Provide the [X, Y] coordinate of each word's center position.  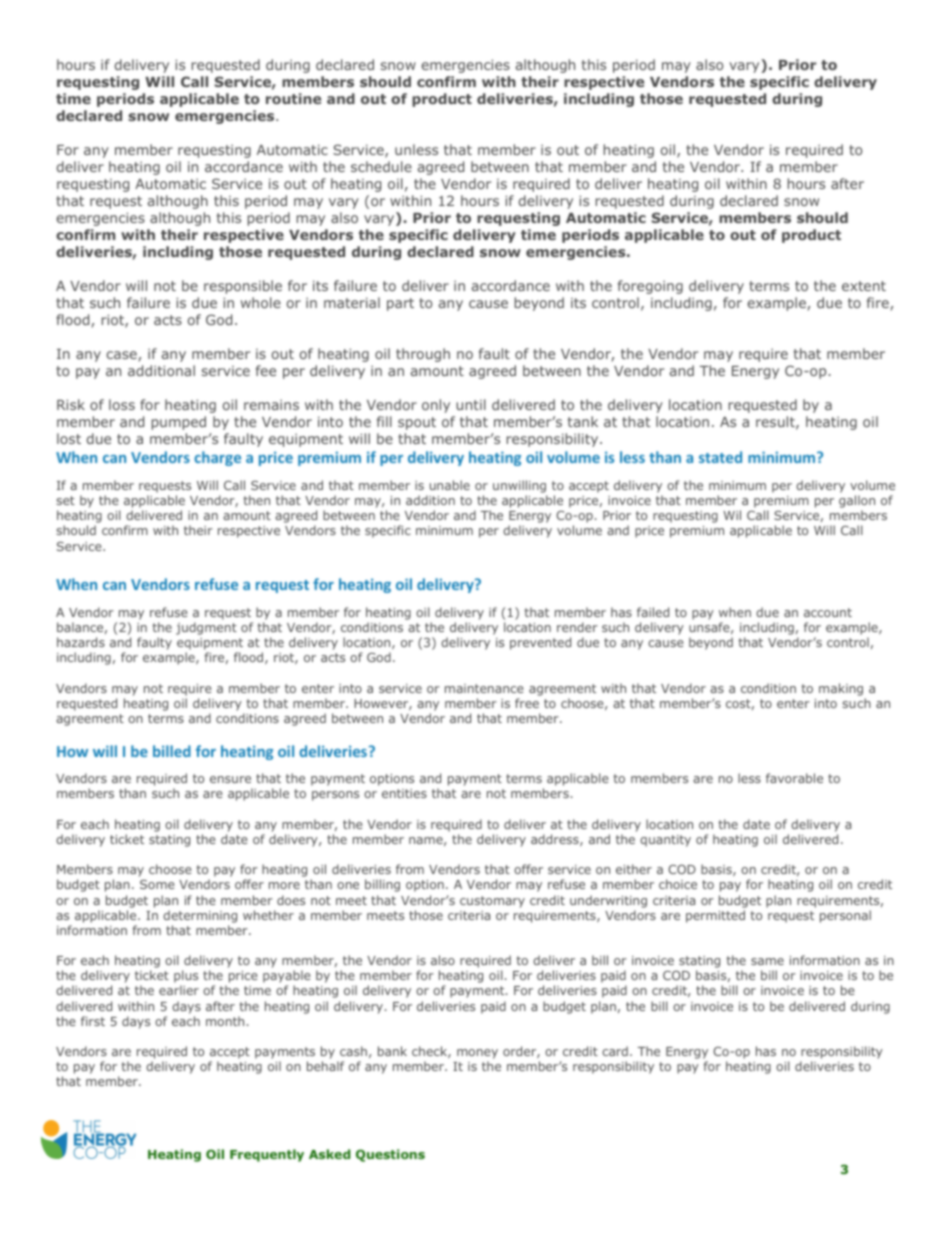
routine [293, 98]
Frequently [267, 1155]
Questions [390, 1155]
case [122, 355]
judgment [206, 628]
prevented [540, 643]
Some [157, 884]
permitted [715, 916]
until [471, 404]
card [615, 1051]
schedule [381, 166]
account [828, 612]
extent [864, 286]
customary [492, 902]
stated [720, 457]
